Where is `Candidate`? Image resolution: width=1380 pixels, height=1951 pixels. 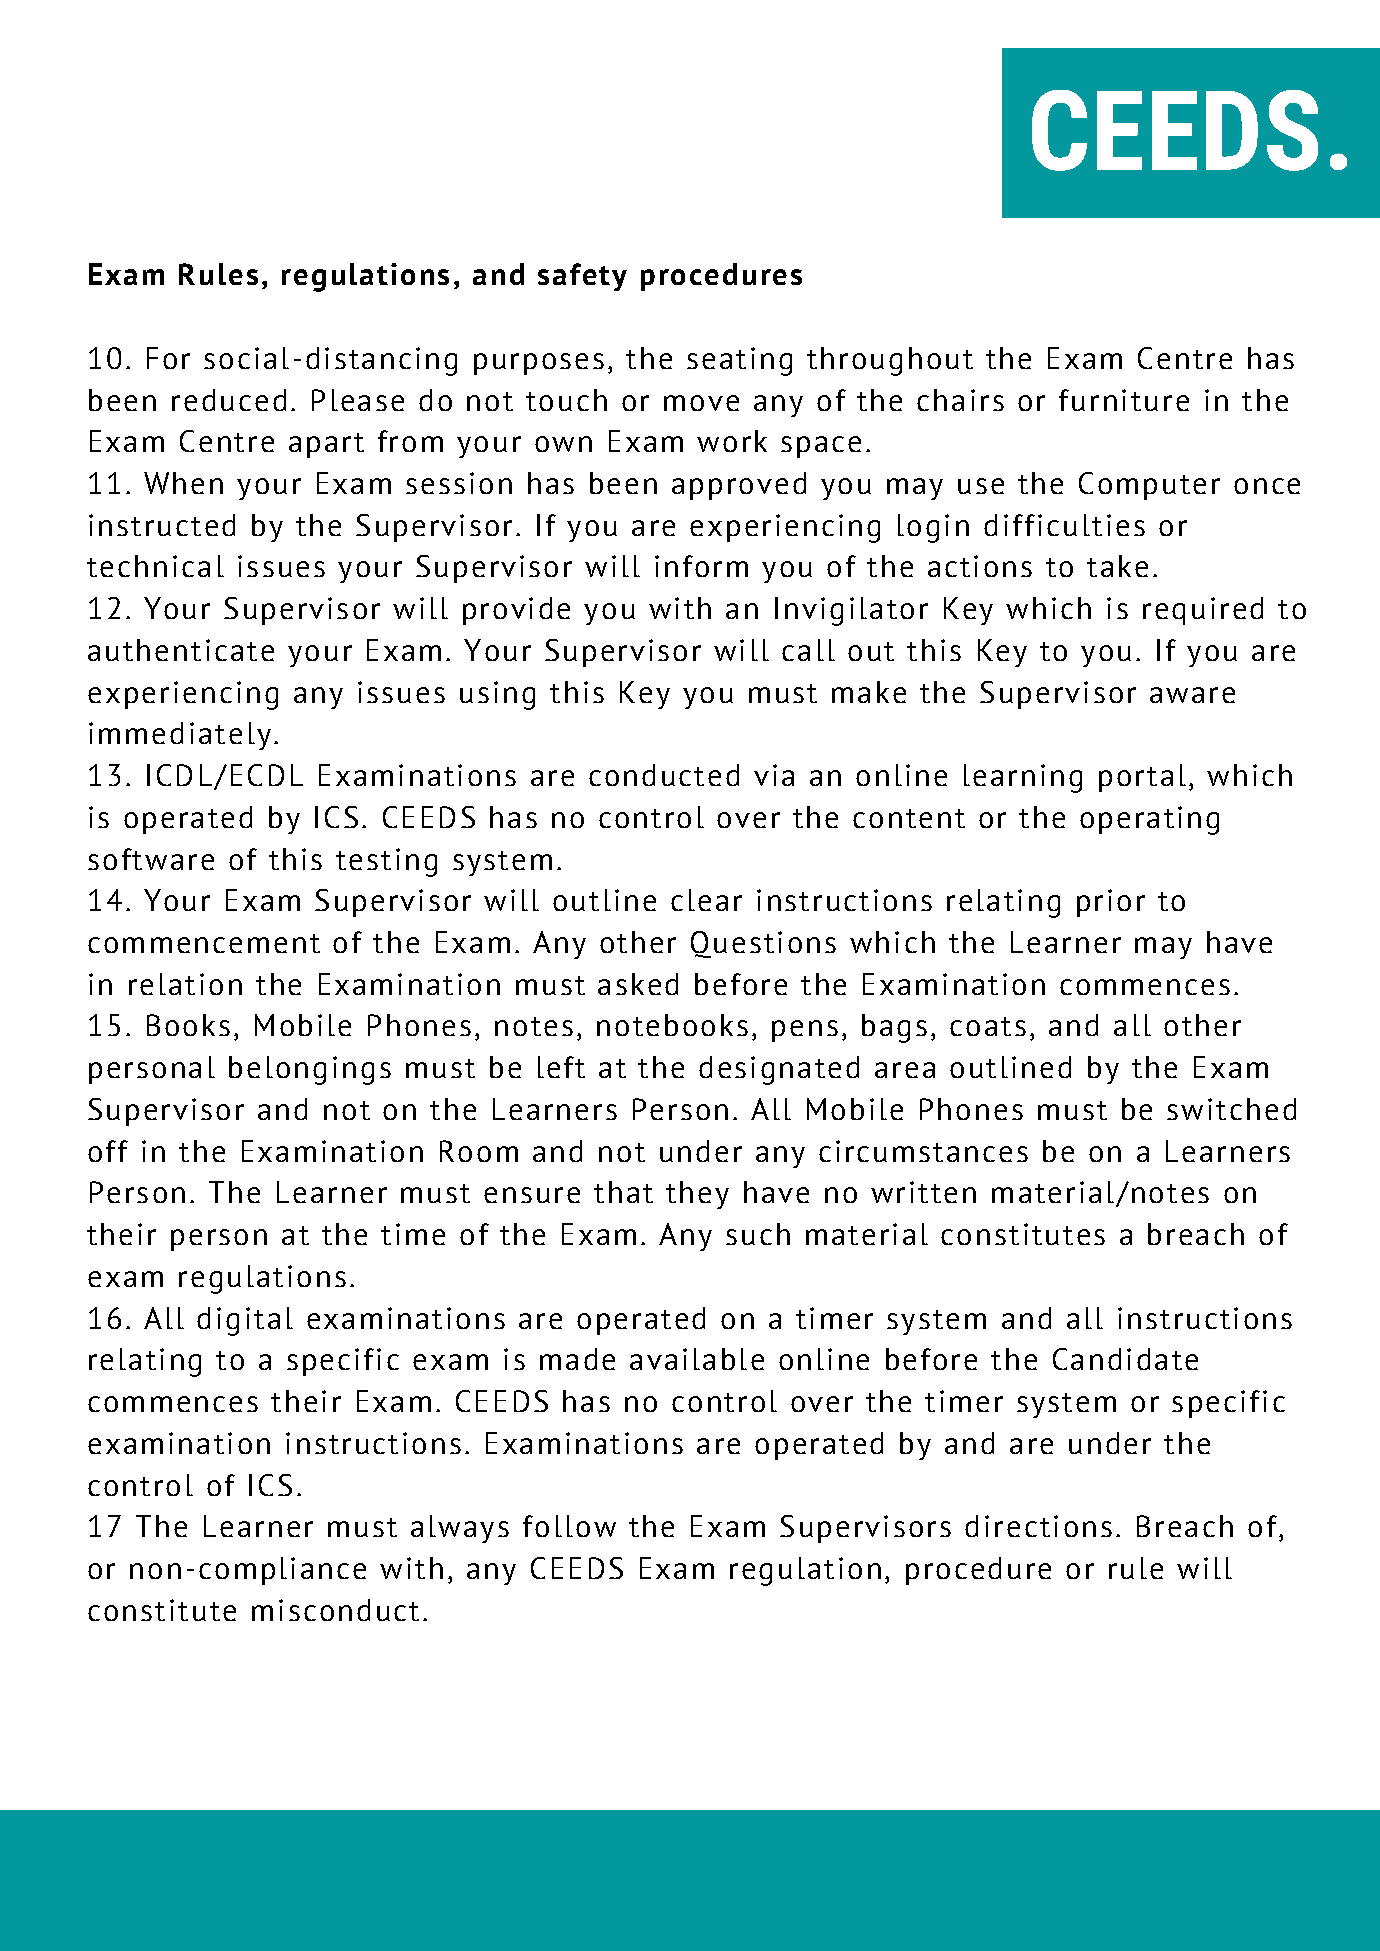
Candidate is located at coordinates (1125, 1359).
